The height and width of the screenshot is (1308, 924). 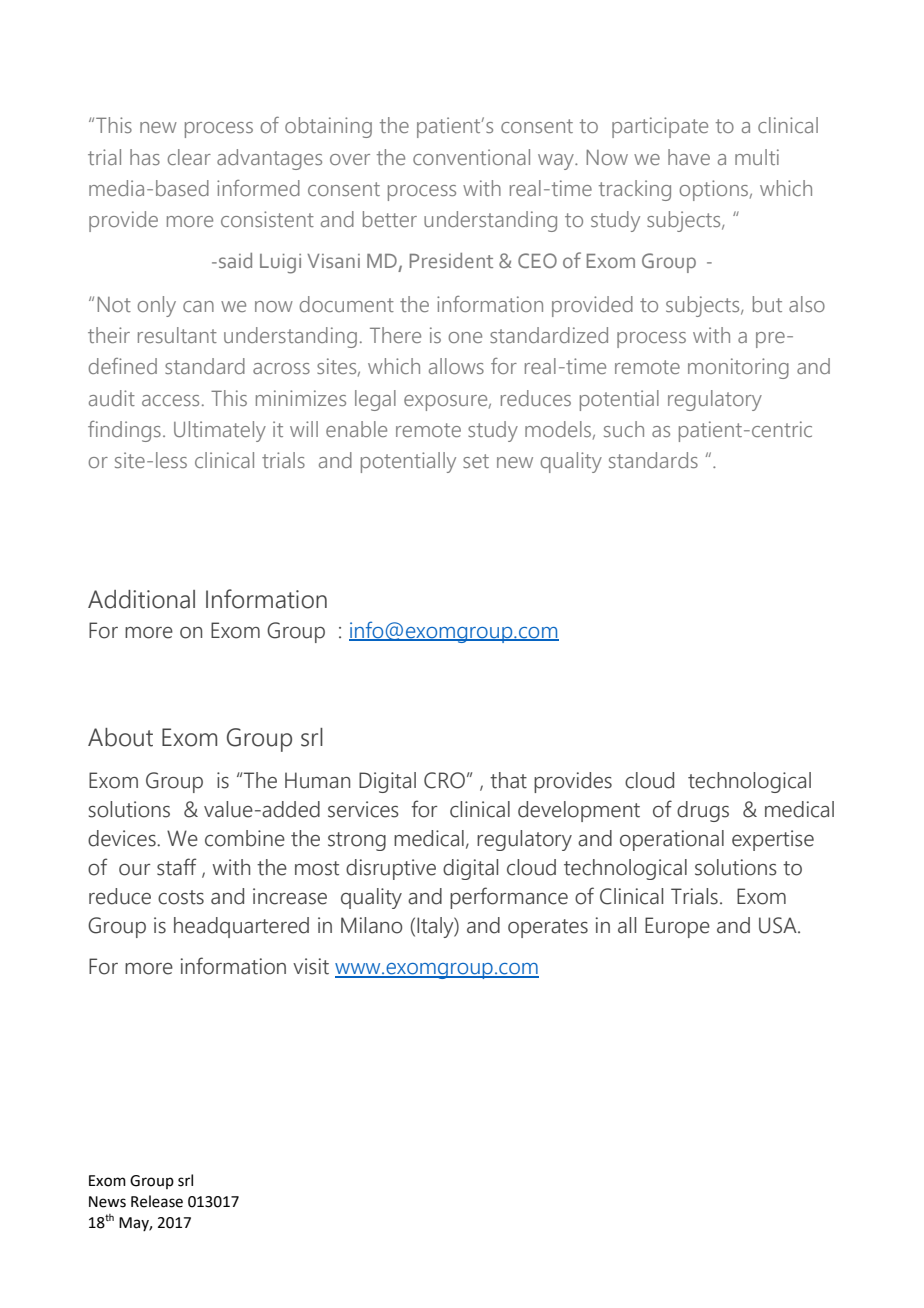 I want to click on that, so click(x=508, y=780).
